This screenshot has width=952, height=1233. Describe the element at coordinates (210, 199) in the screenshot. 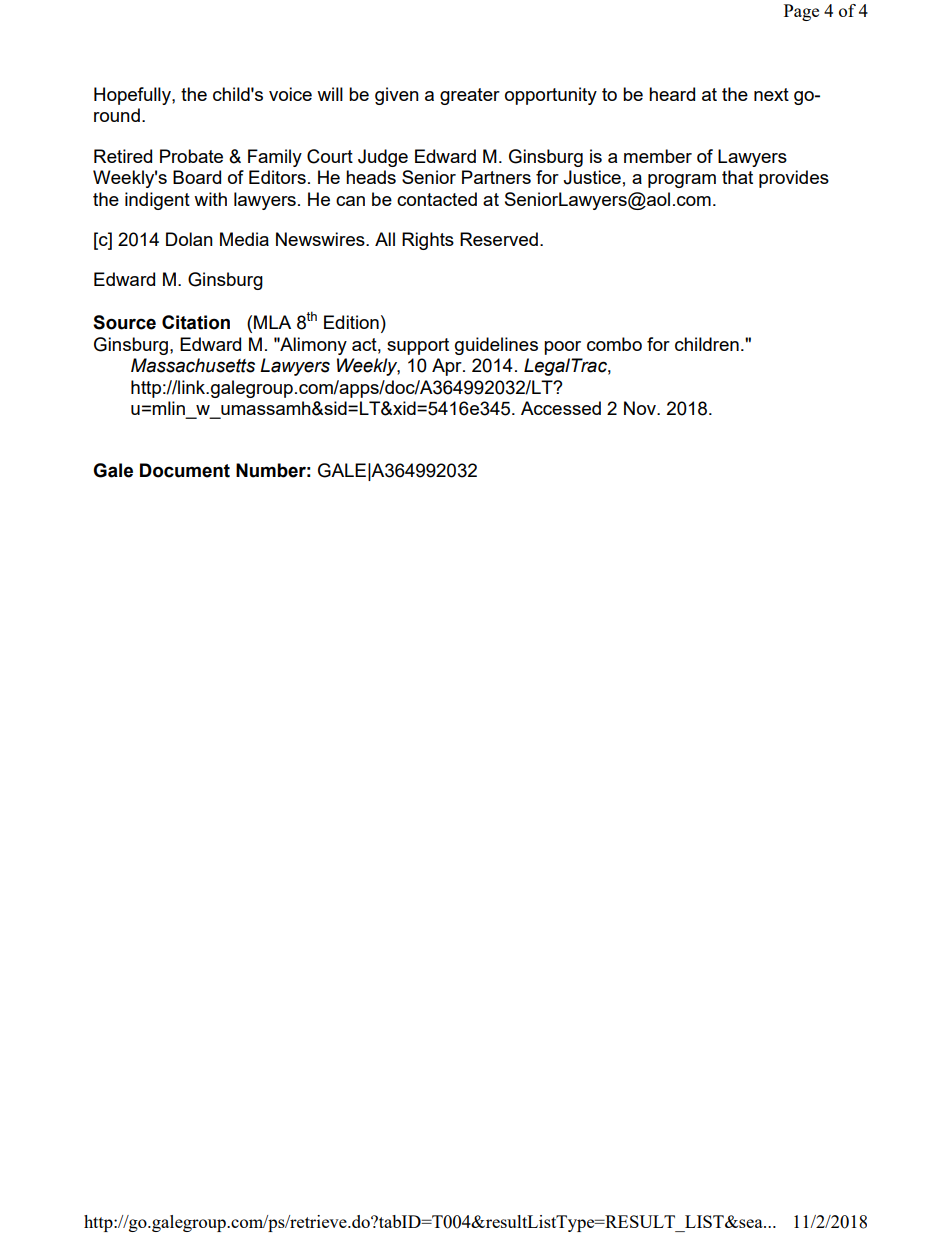

I see `with` at that location.
